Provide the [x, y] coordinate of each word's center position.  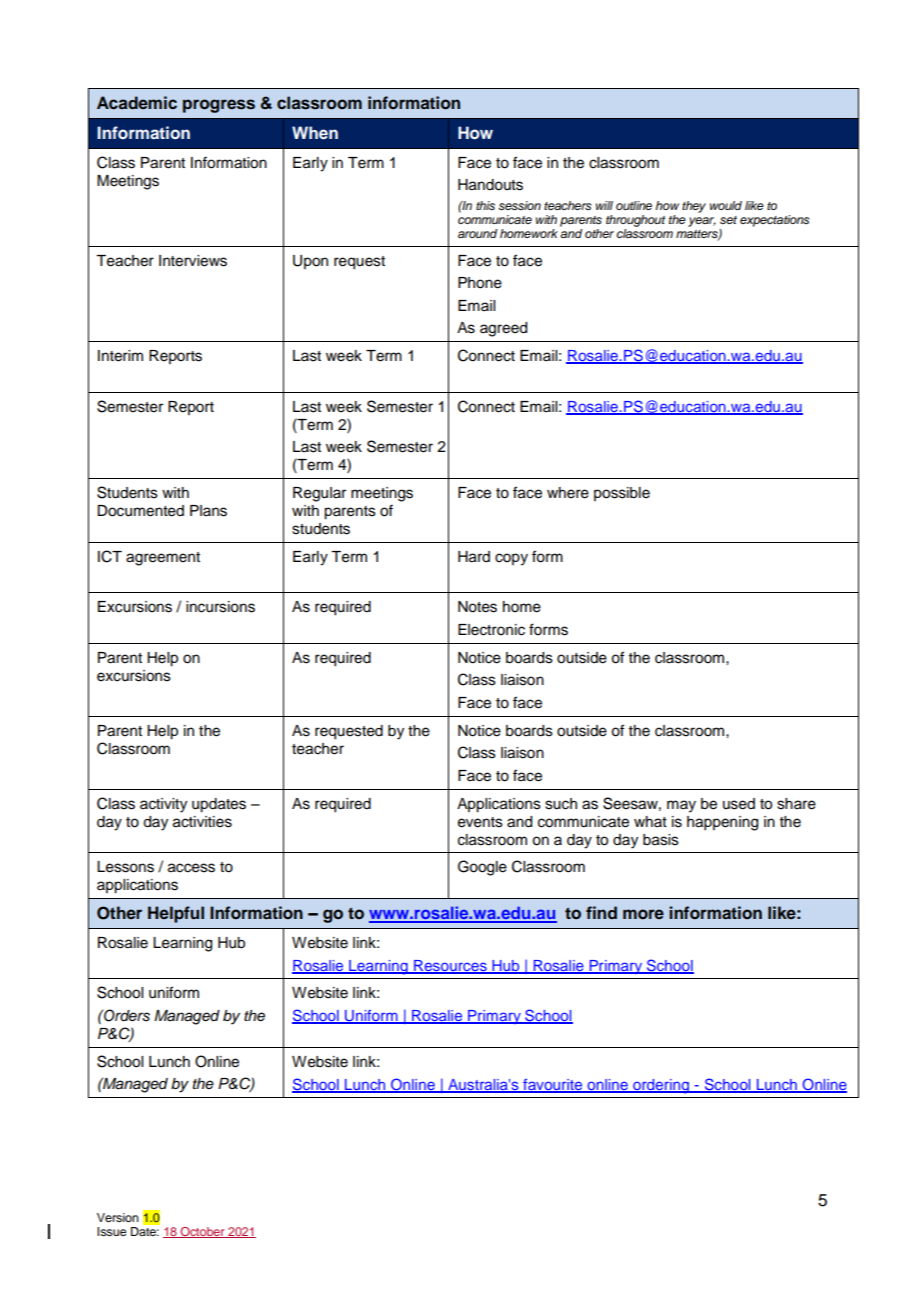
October [203, 1232]
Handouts [490, 185]
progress [219, 106]
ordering [661, 1086]
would [726, 205]
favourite [553, 1085]
